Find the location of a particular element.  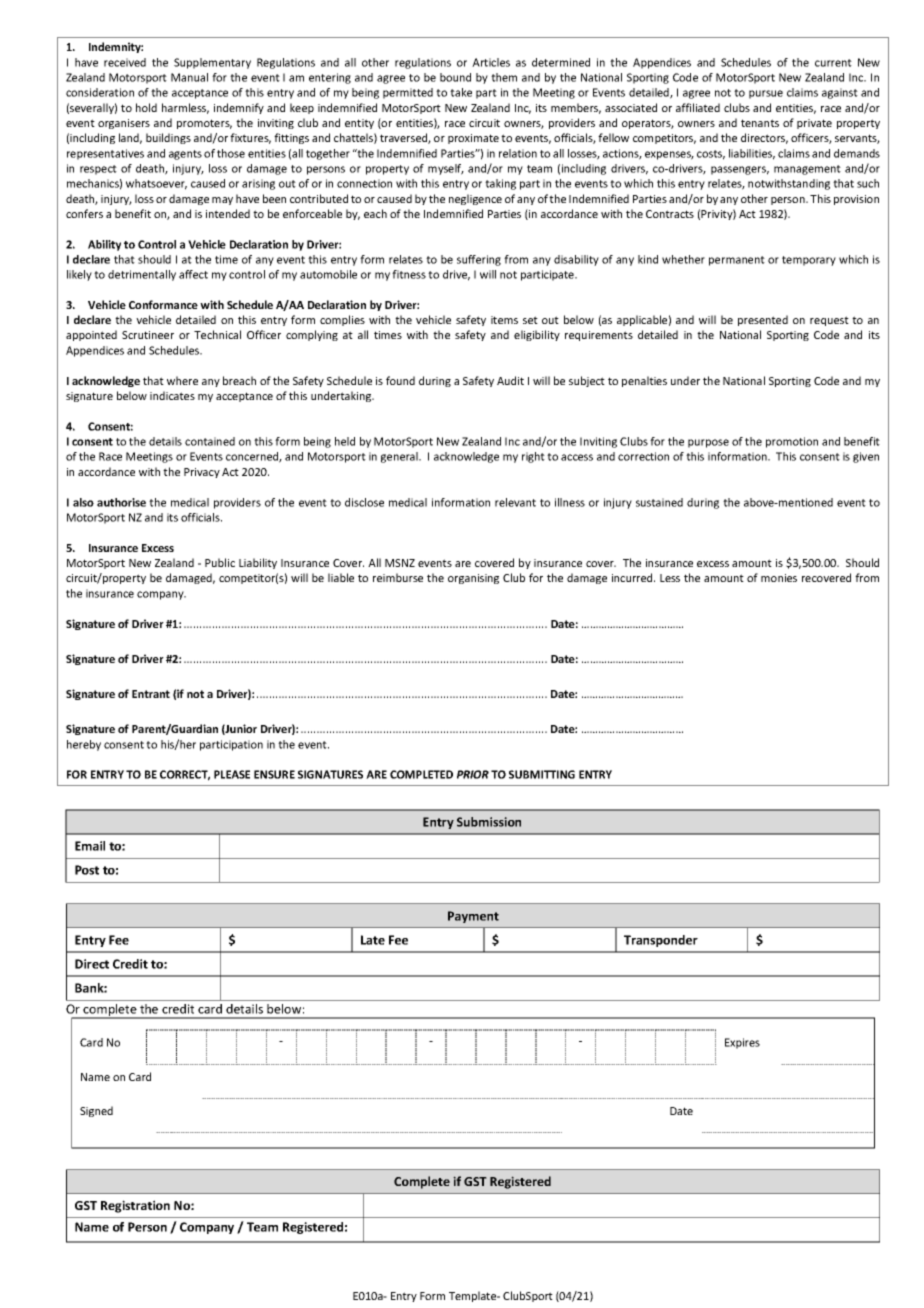

Expires is located at coordinates (742, 1043).
